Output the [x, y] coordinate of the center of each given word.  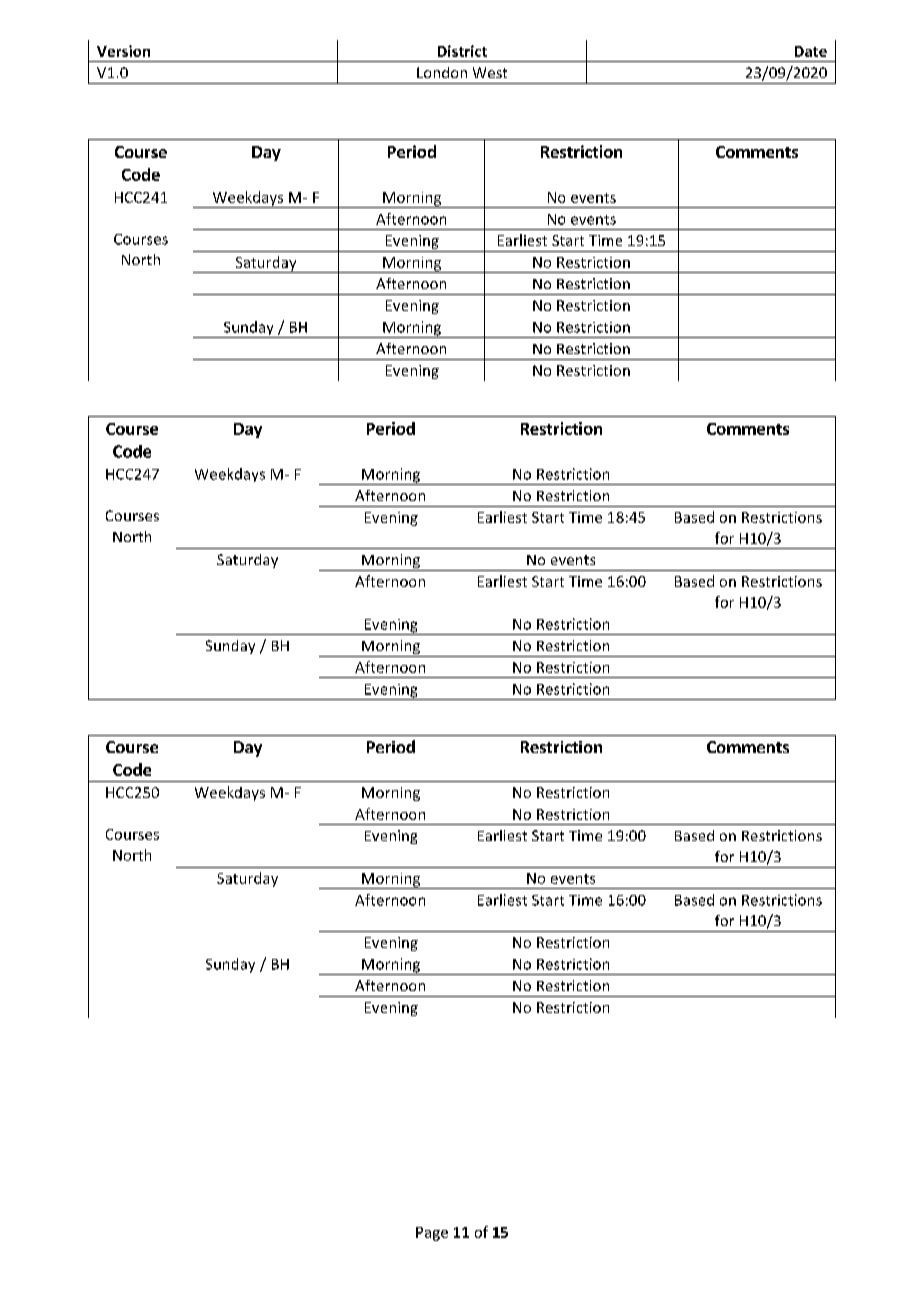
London [442, 72]
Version [123, 51]
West [490, 72]
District [462, 51]
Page [432, 1234]
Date [811, 51]
